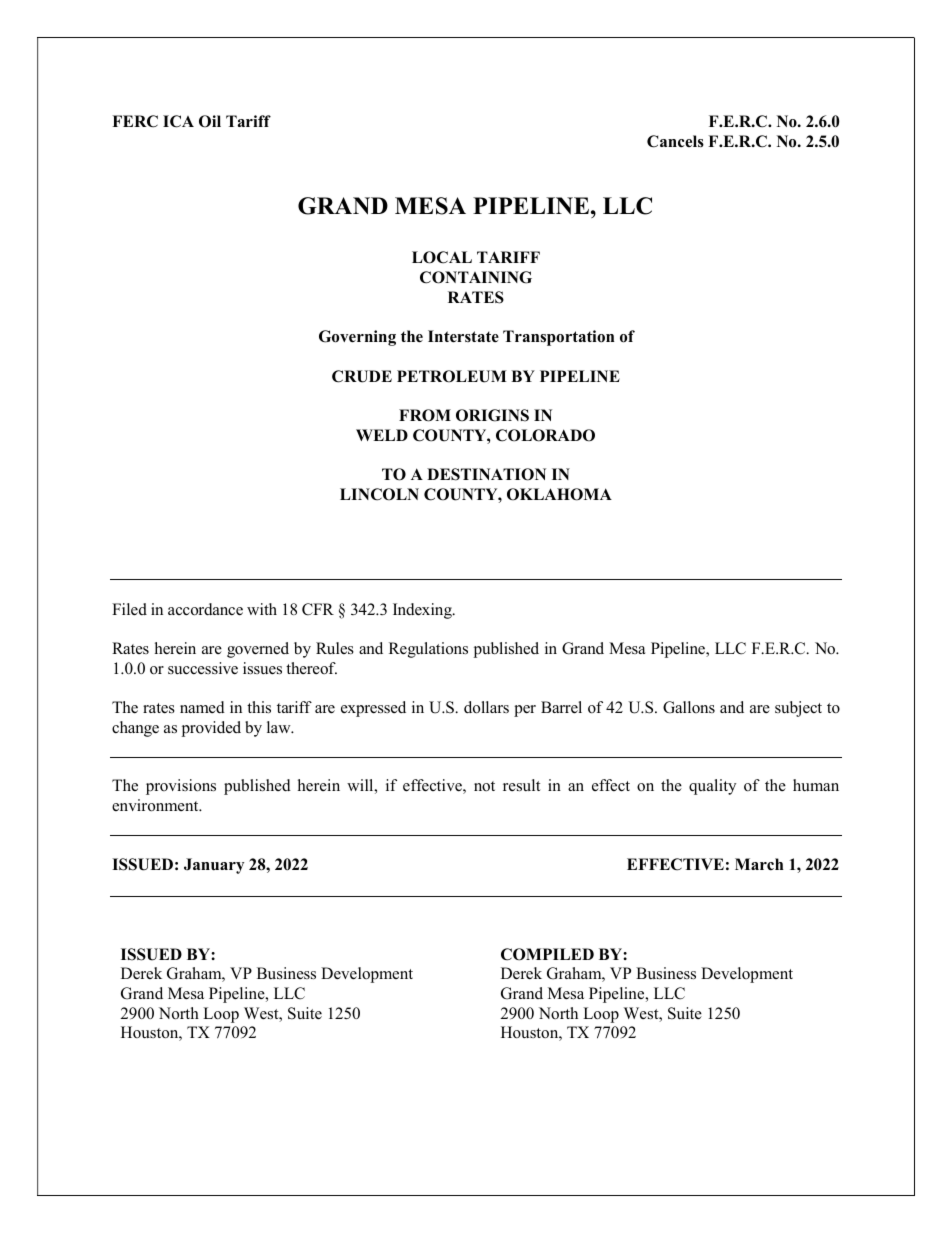  What do you see at coordinates (486, 474) in the screenshot?
I see `DESTINATION` at bounding box center [486, 474].
